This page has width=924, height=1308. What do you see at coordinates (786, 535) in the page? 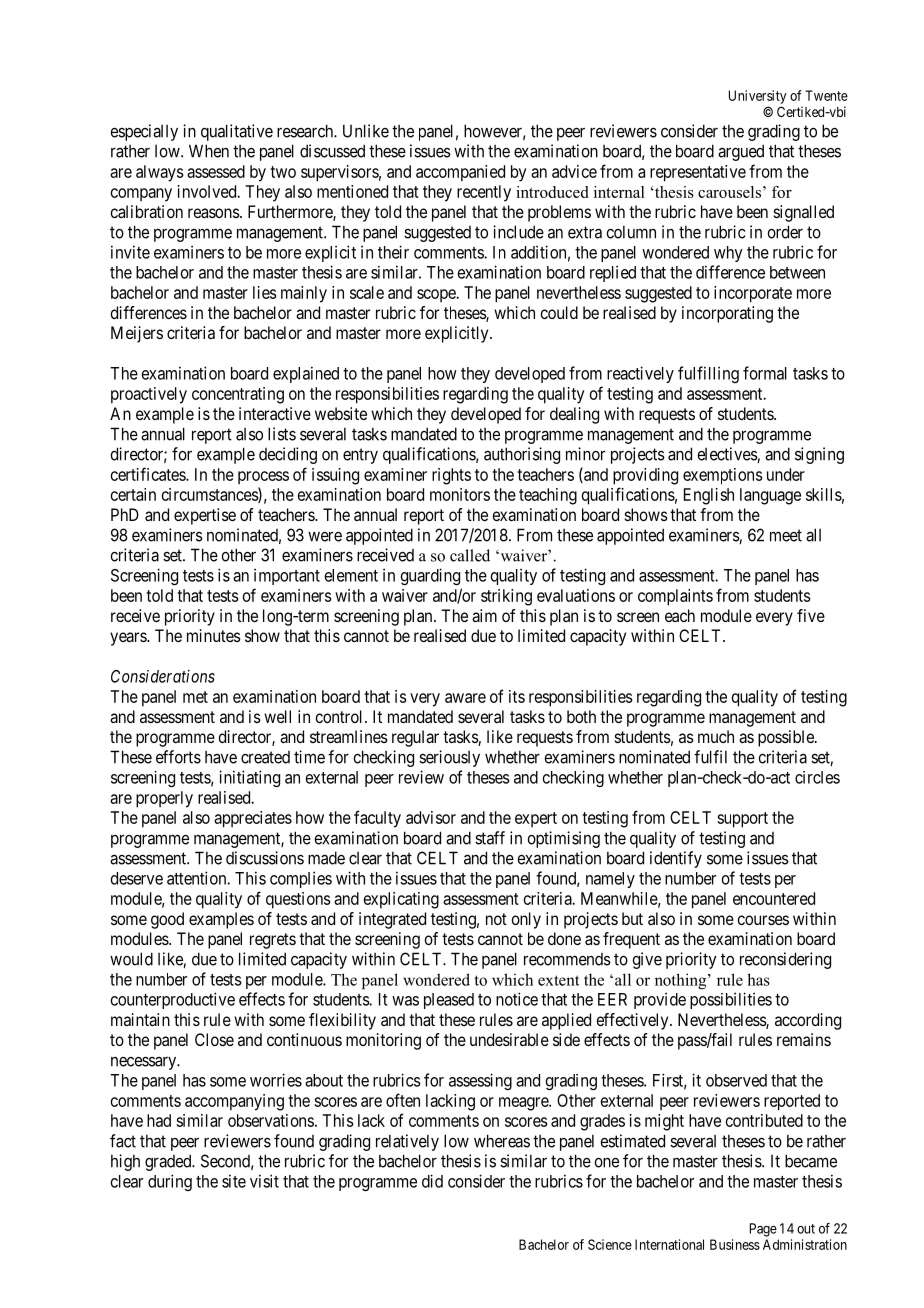
I see `meet` at bounding box center [786, 535].
